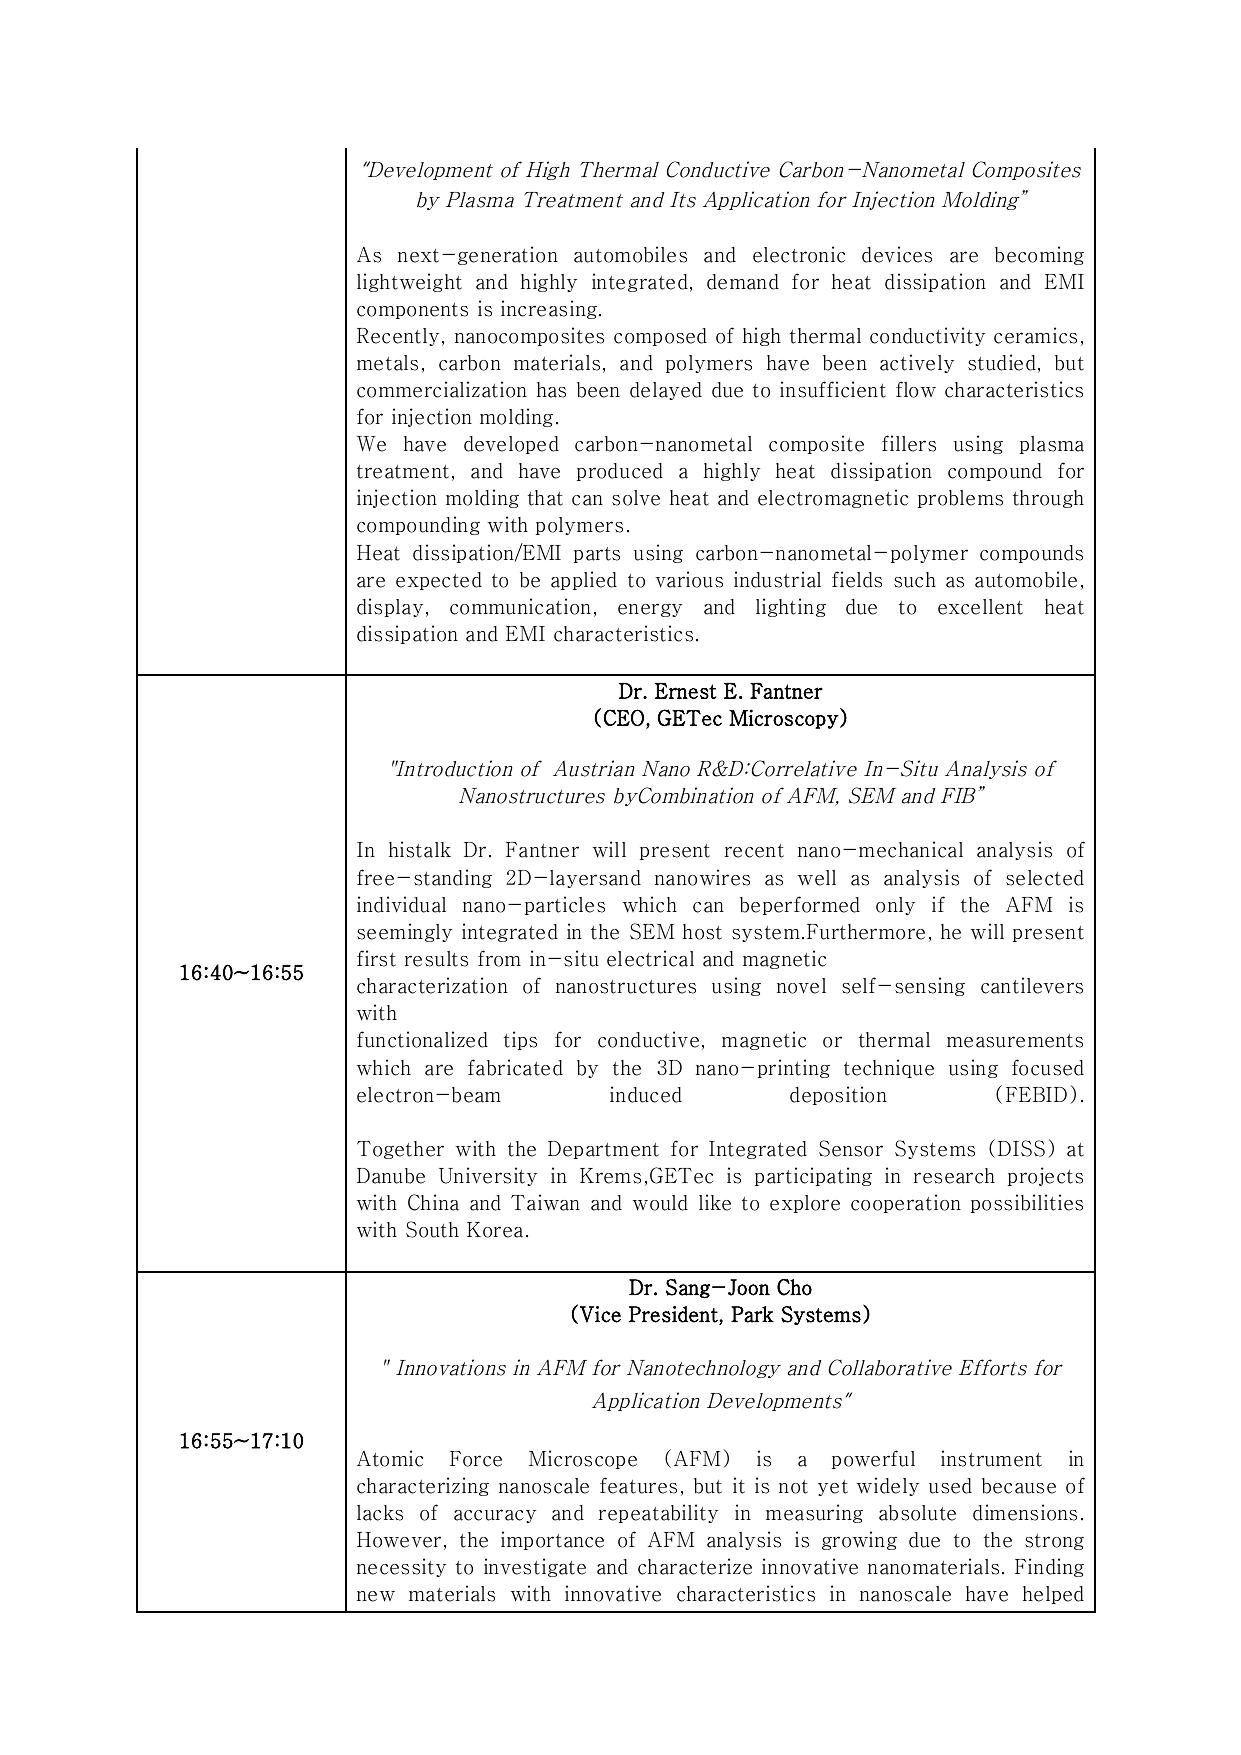  I want to click on components, so click(412, 311).
